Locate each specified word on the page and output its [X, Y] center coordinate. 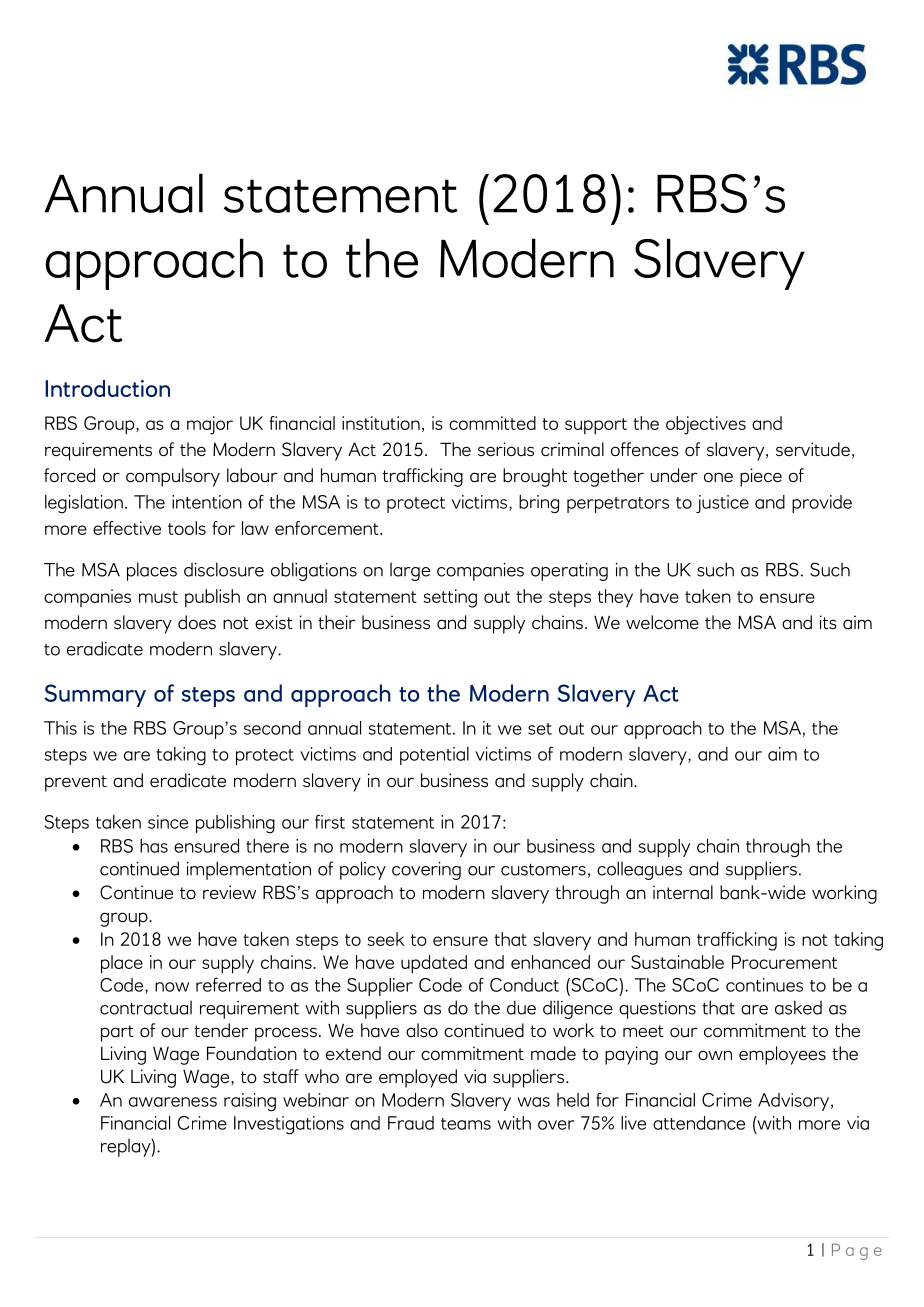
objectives [706, 425]
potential [434, 756]
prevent [76, 783]
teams [466, 1124]
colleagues [639, 870]
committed [492, 423]
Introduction [107, 388]
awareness [173, 1102]
